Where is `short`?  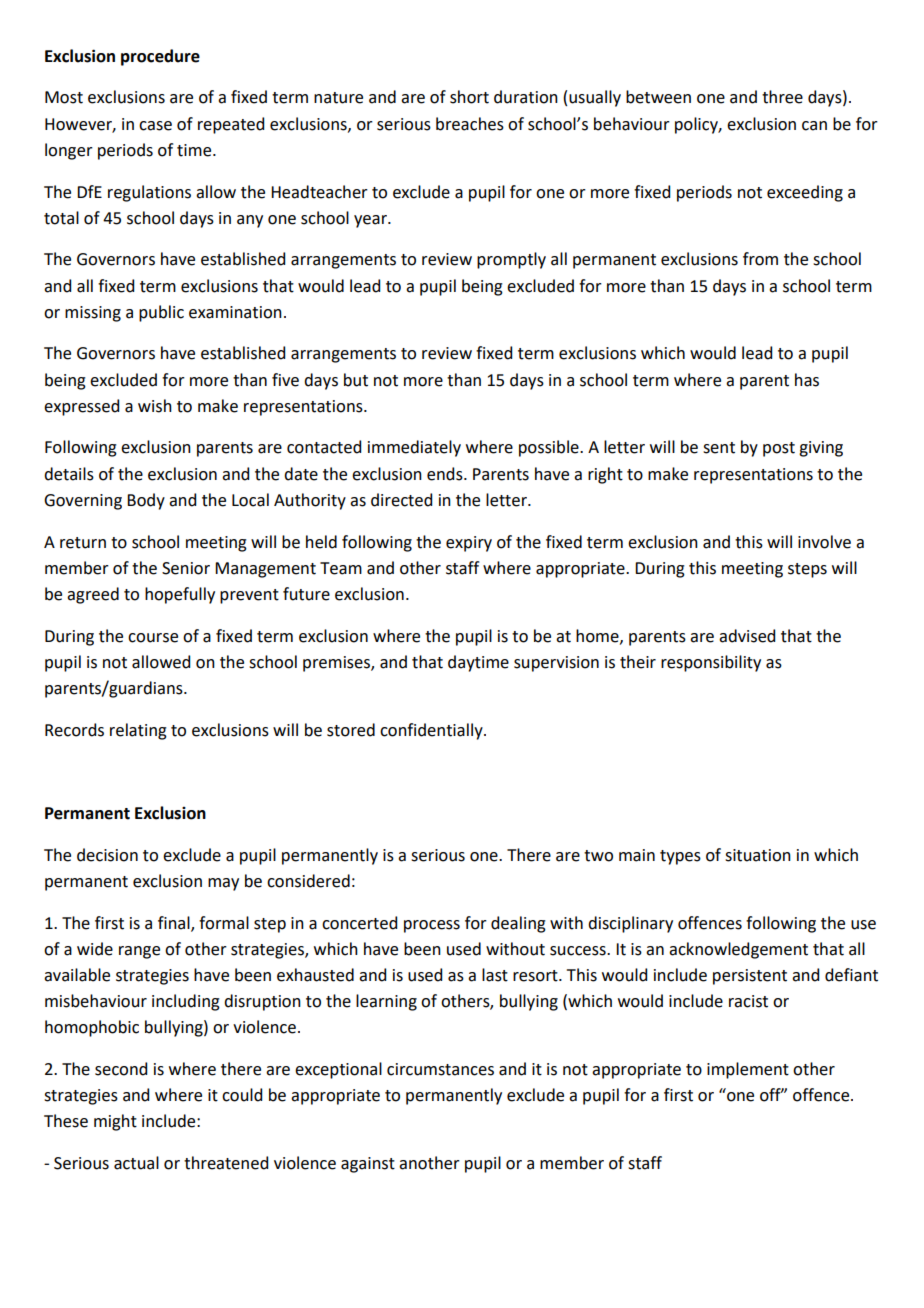
short is located at coordinates (469, 97).
